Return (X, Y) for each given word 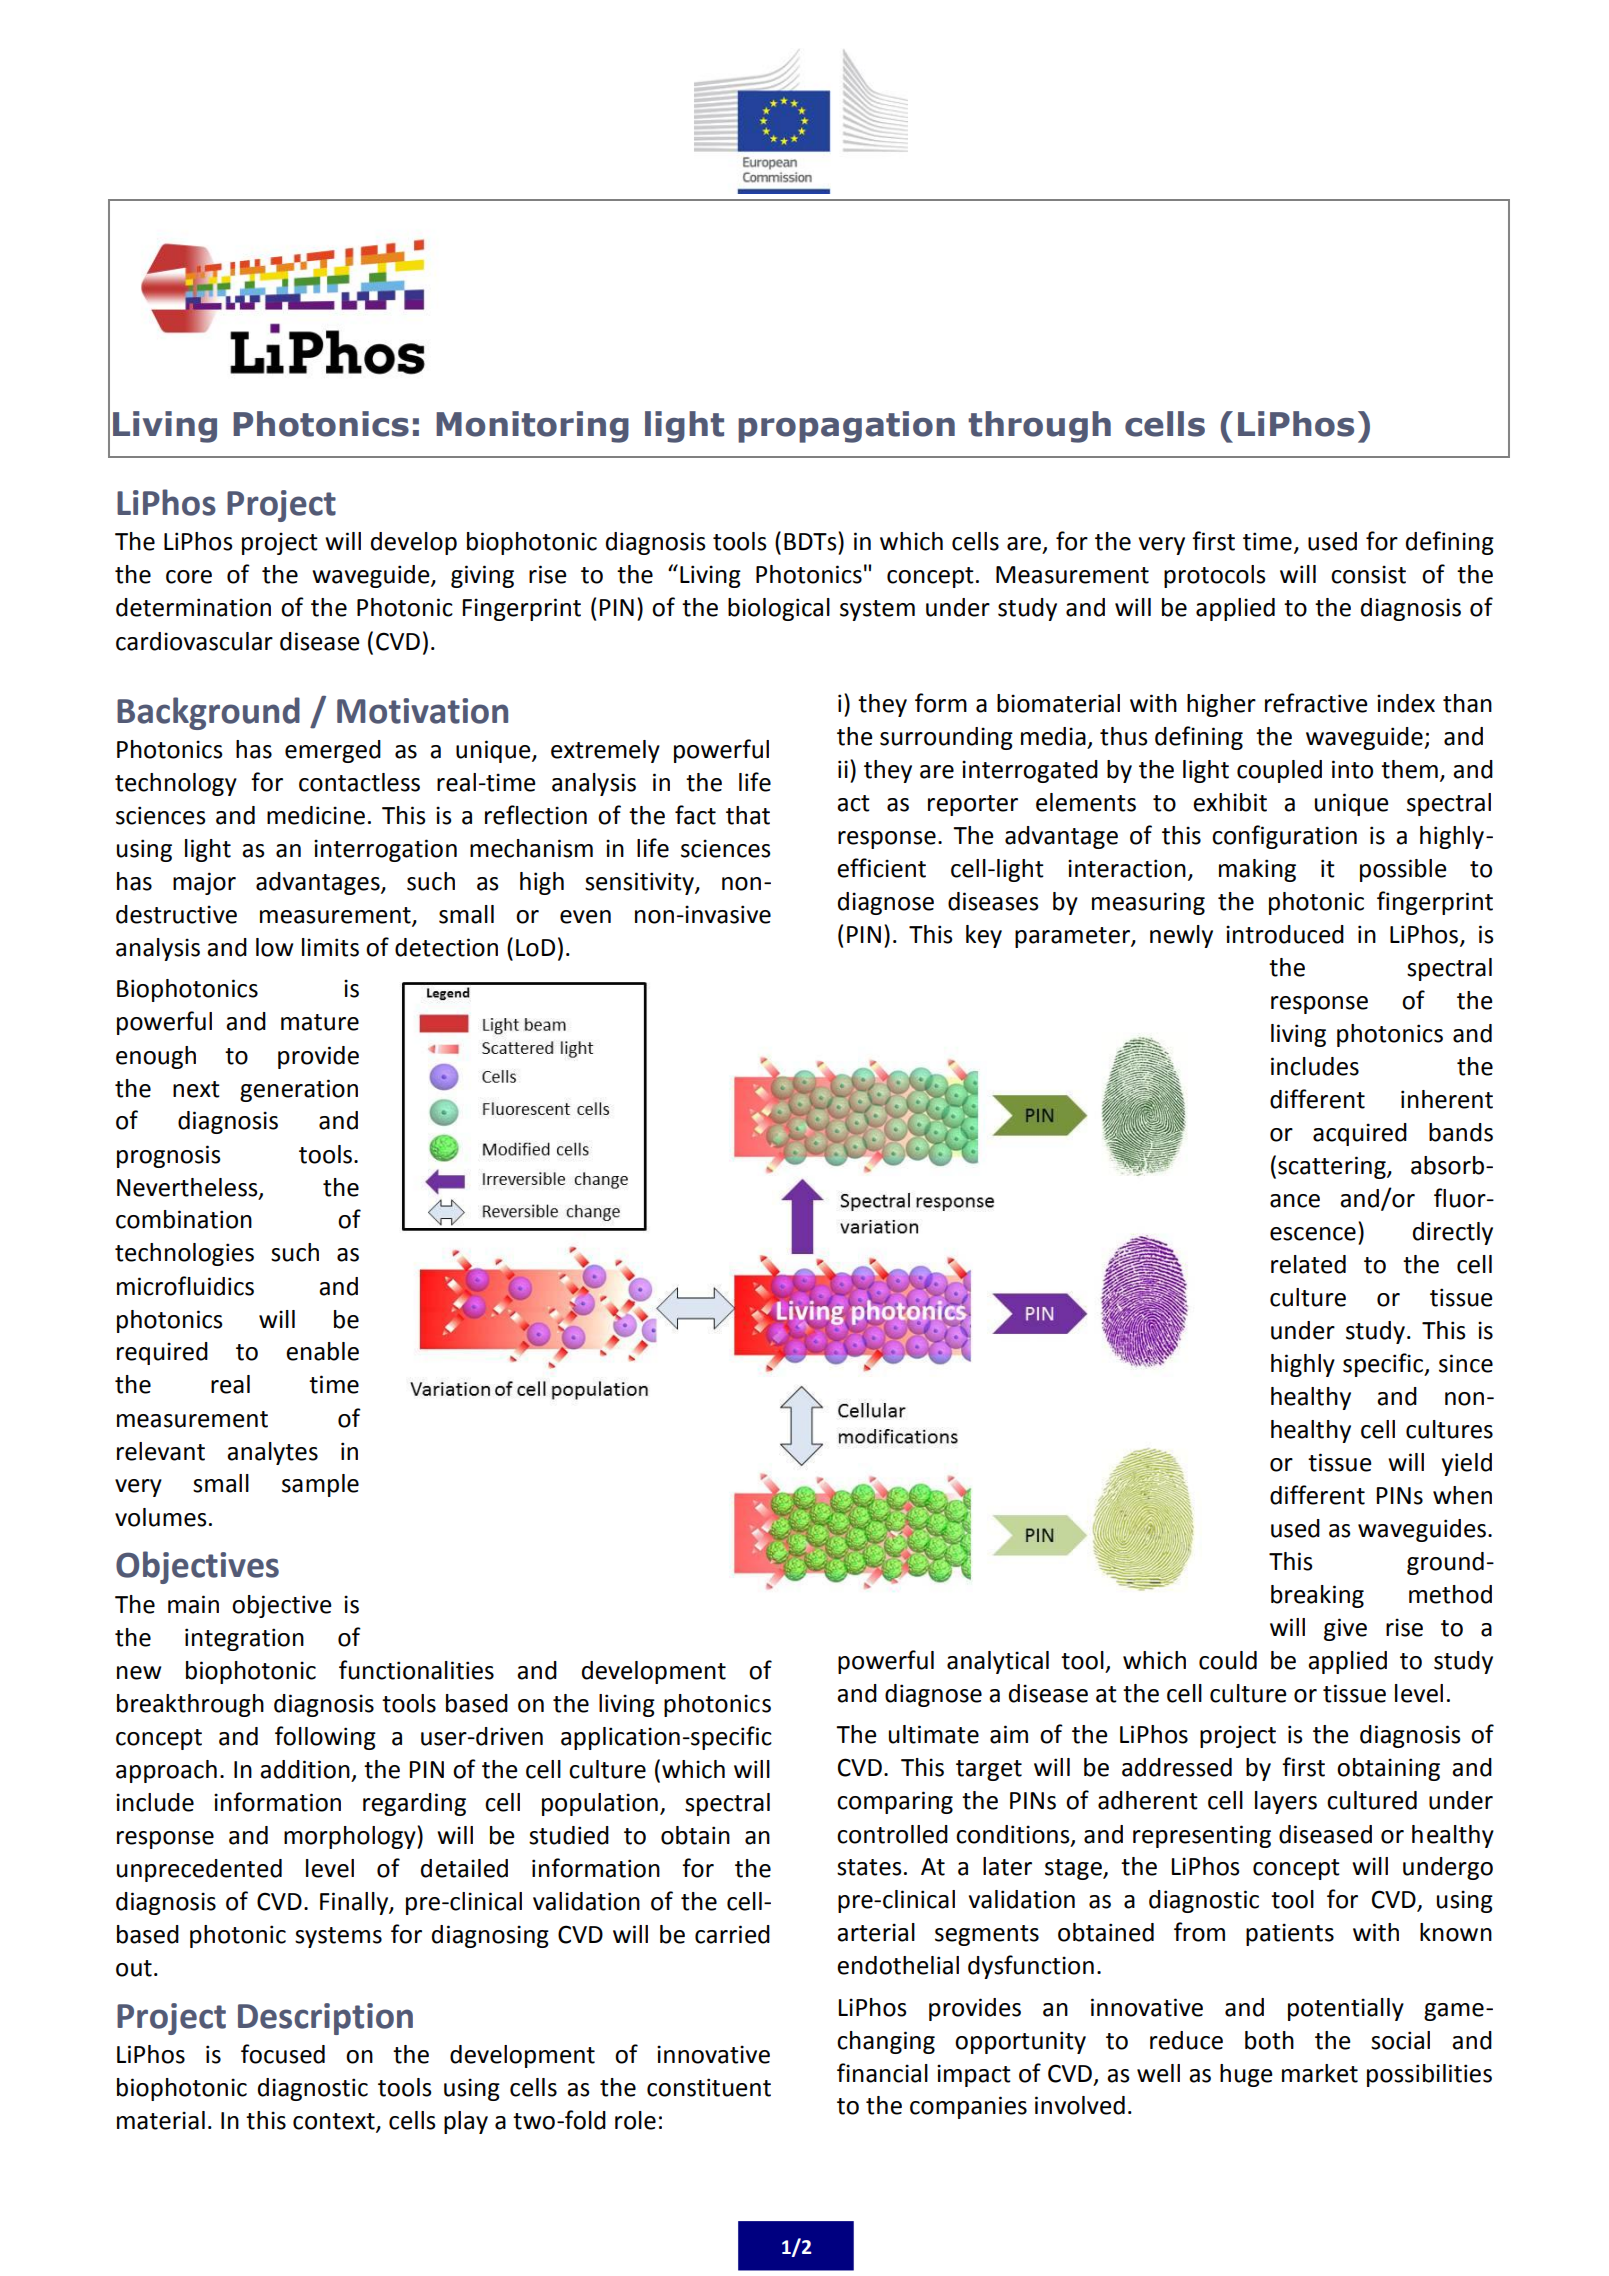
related (1308, 1264)
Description (325, 2019)
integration (244, 1639)
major (204, 883)
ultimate (934, 1734)
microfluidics (185, 1286)
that (748, 815)
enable (322, 1351)
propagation (846, 427)
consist (1368, 574)
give (1345, 1629)
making (1257, 870)
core (189, 577)
